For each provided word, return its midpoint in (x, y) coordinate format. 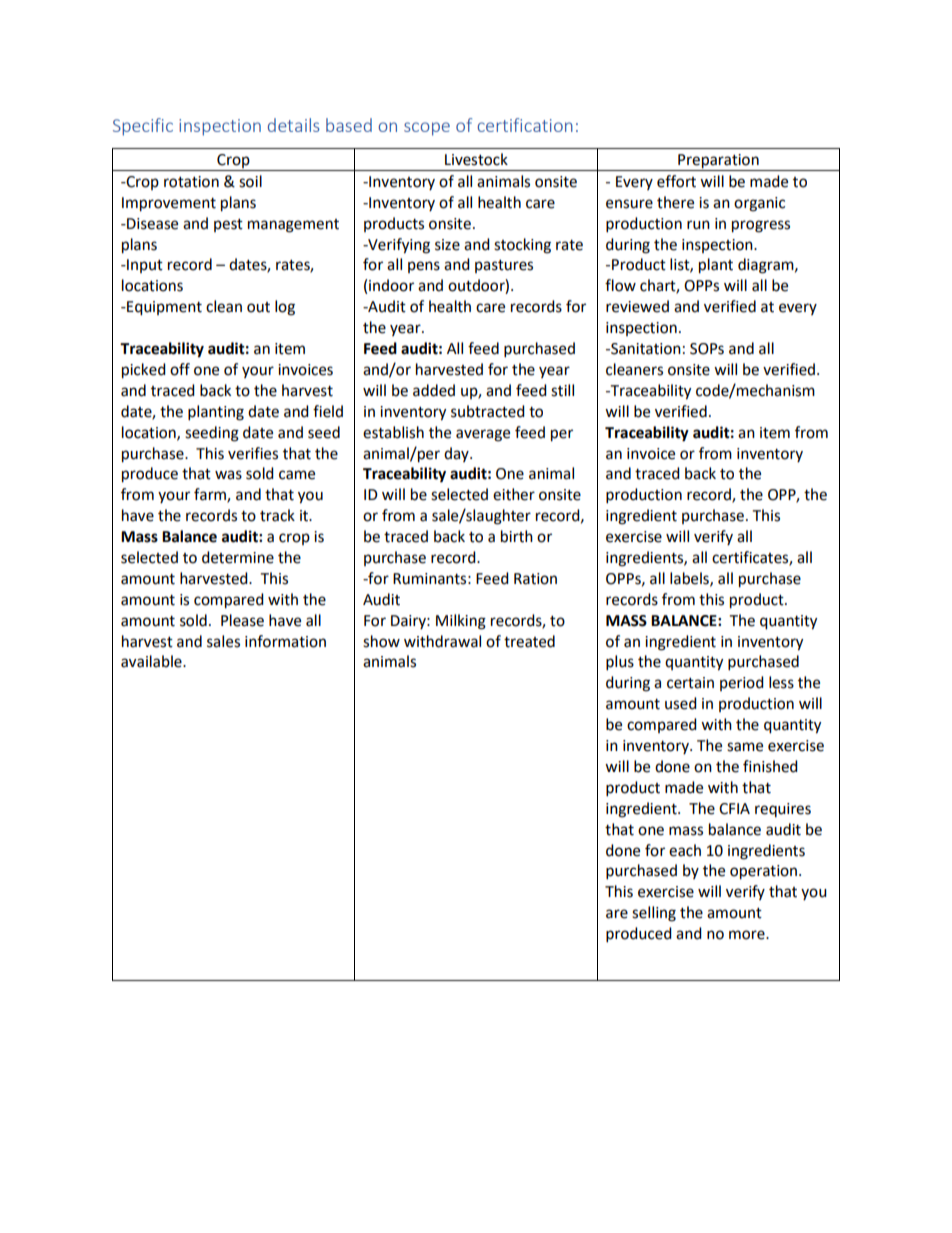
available (152, 661)
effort (676, 181)
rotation (191, 182)
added (434, 390)
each (685, 850)
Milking (461, 622)
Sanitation (645, 349)
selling (654, 914)
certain (690, 683)
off (180, 369)
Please (242, 620)
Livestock (476, 159)
